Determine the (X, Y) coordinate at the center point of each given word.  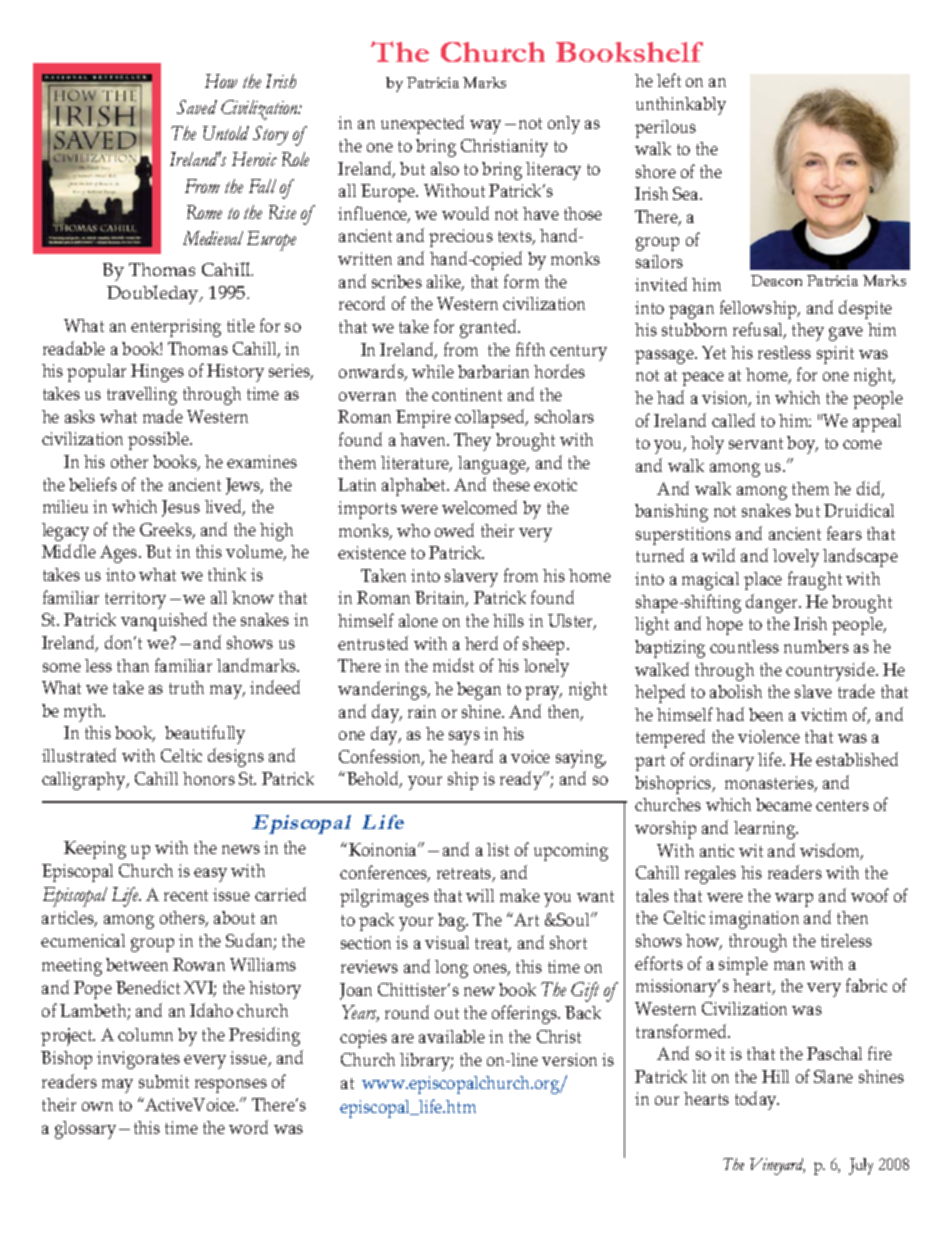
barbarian (493, 371)
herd (481, 643)
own (97, 1106)
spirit (835, 355)
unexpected (422, 124)
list (498, 849)
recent (186, 895)
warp (794, 900)
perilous (665, 129)
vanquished (164, 621)
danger (773, 603)
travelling (142, 396)
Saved (197, 107)
